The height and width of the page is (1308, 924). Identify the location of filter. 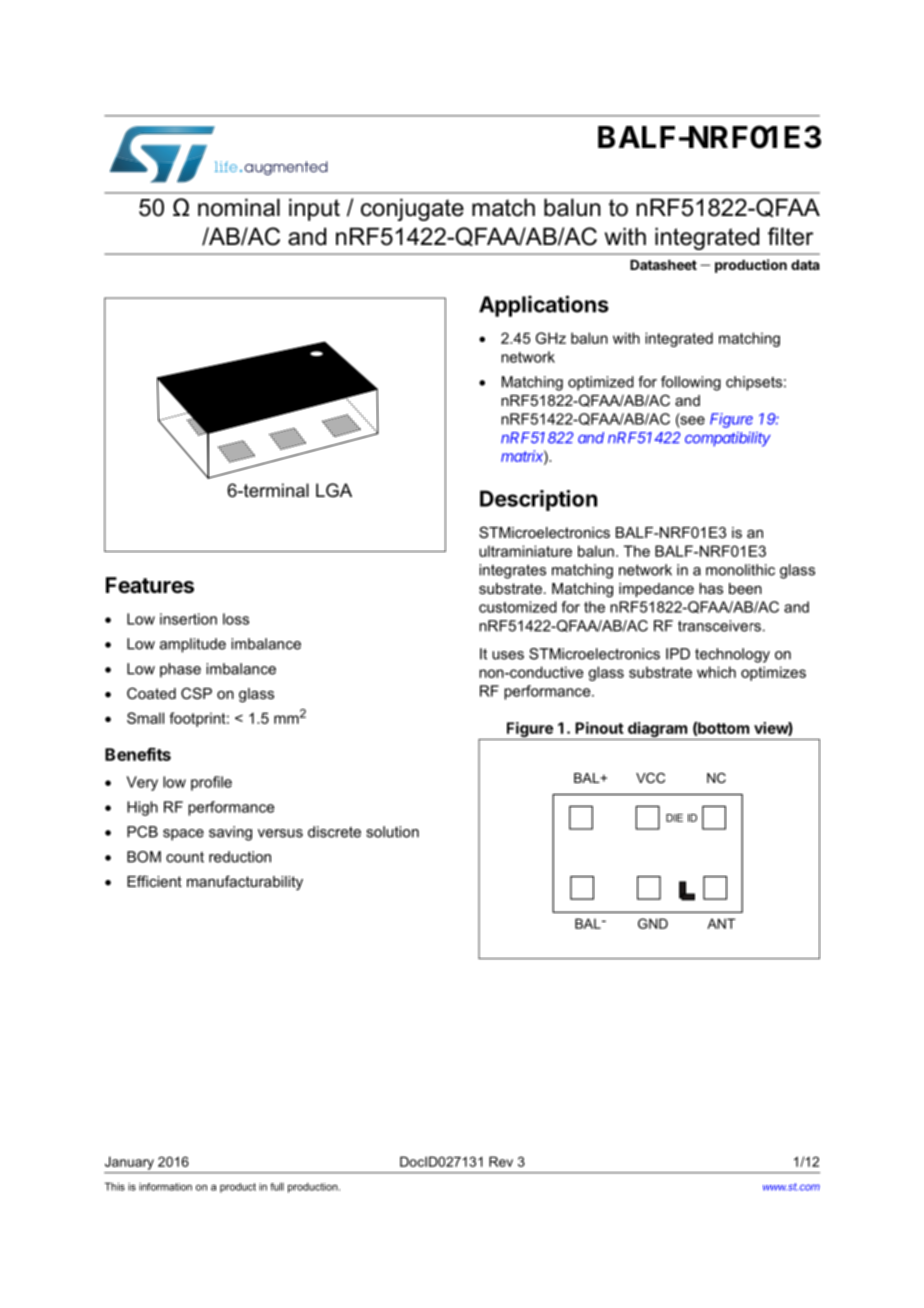
(790, 236).
